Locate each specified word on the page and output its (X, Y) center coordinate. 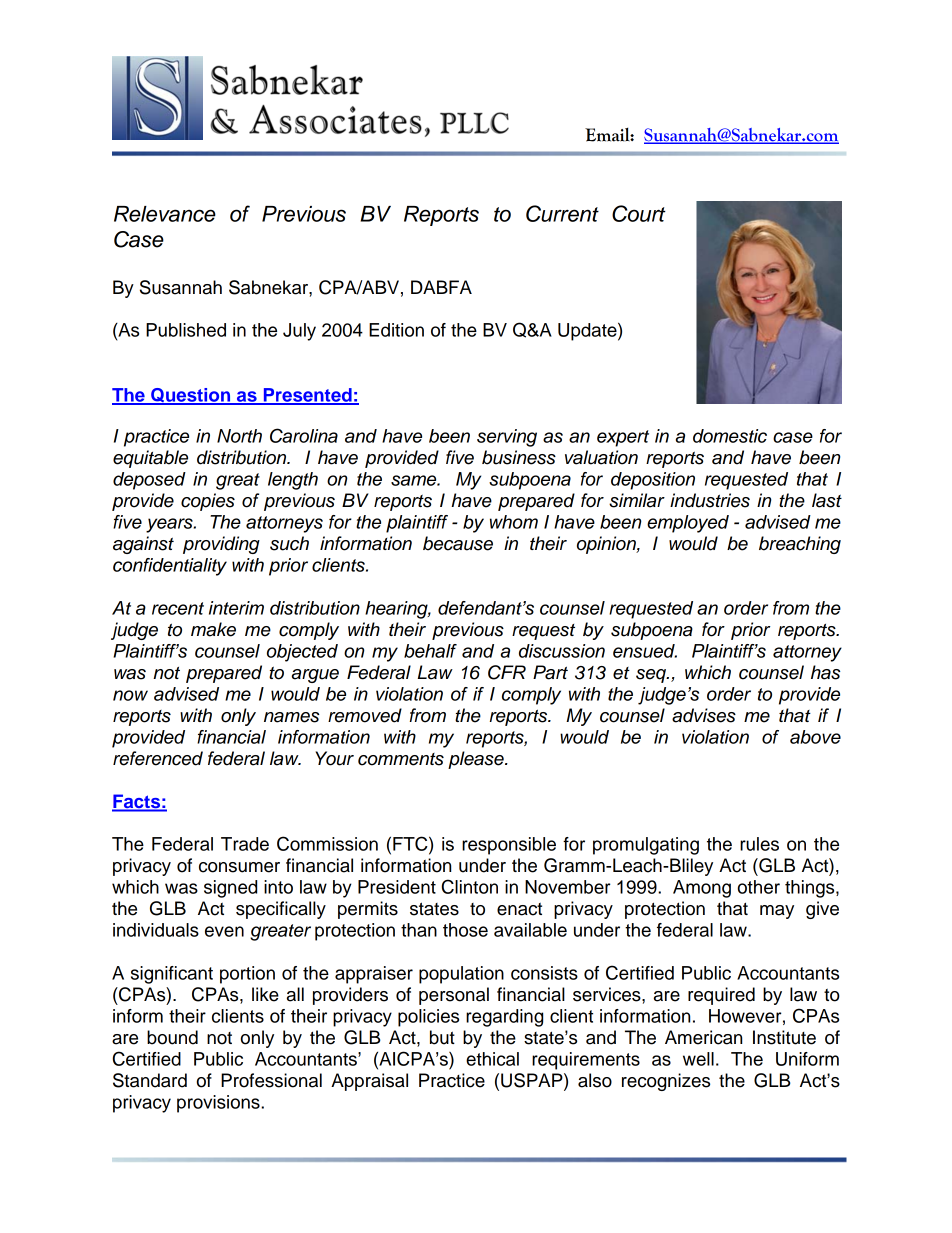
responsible (509, 846)
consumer (239, 867)
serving (507, 438)
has (825, 672)
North (239, 436)
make (213, 629)
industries (710, 500)
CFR (507, 672)
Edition (396, 330)
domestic (730, 436)
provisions (219, 1104)
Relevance (165, 214)
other (759, 887)
